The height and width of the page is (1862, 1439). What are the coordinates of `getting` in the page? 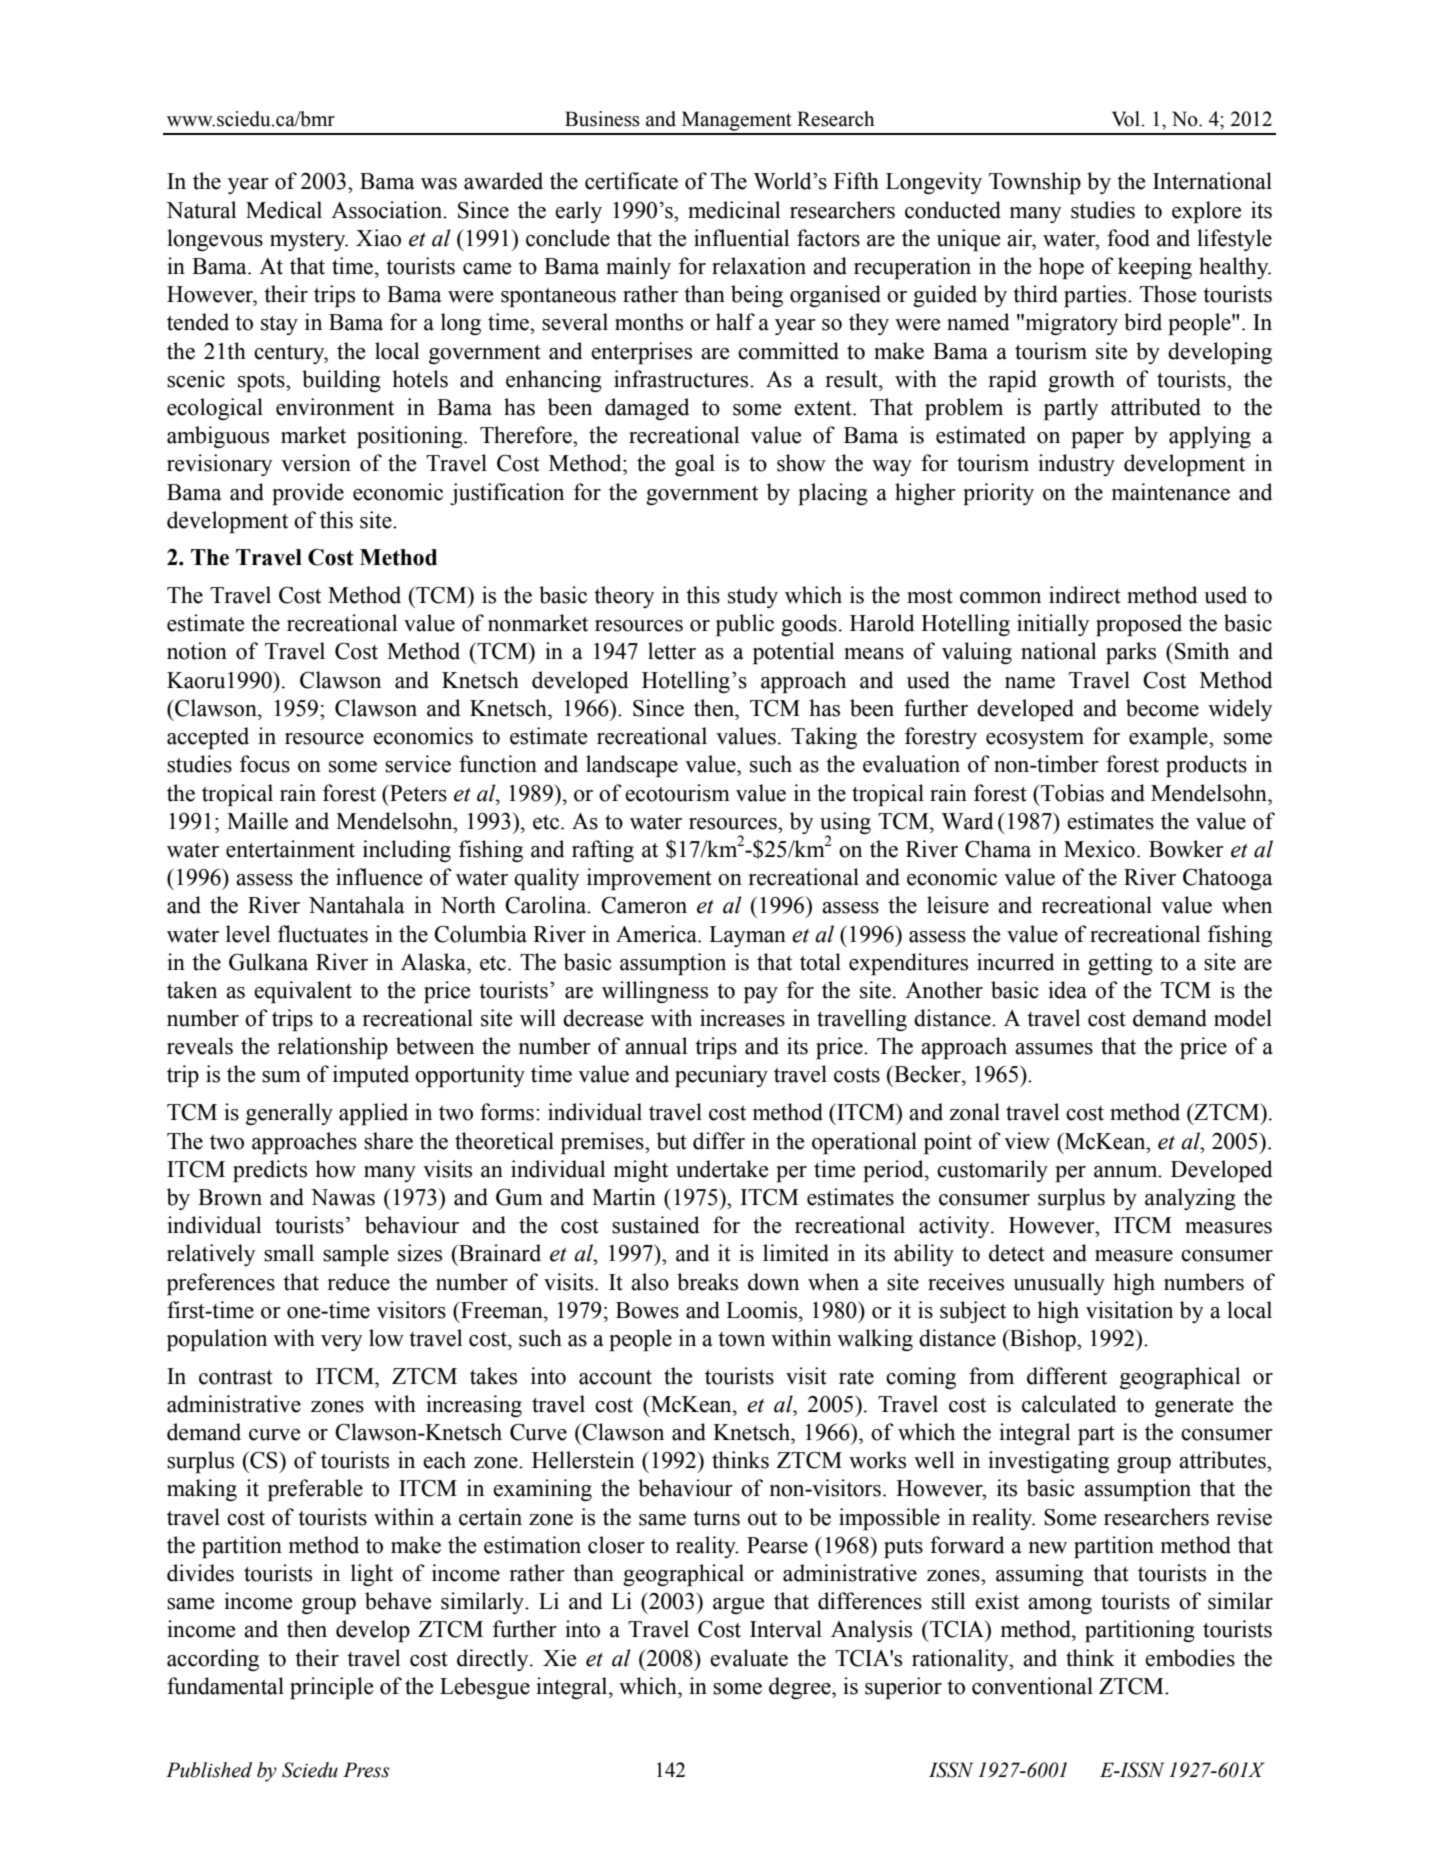 It's located at (1120, 964).
